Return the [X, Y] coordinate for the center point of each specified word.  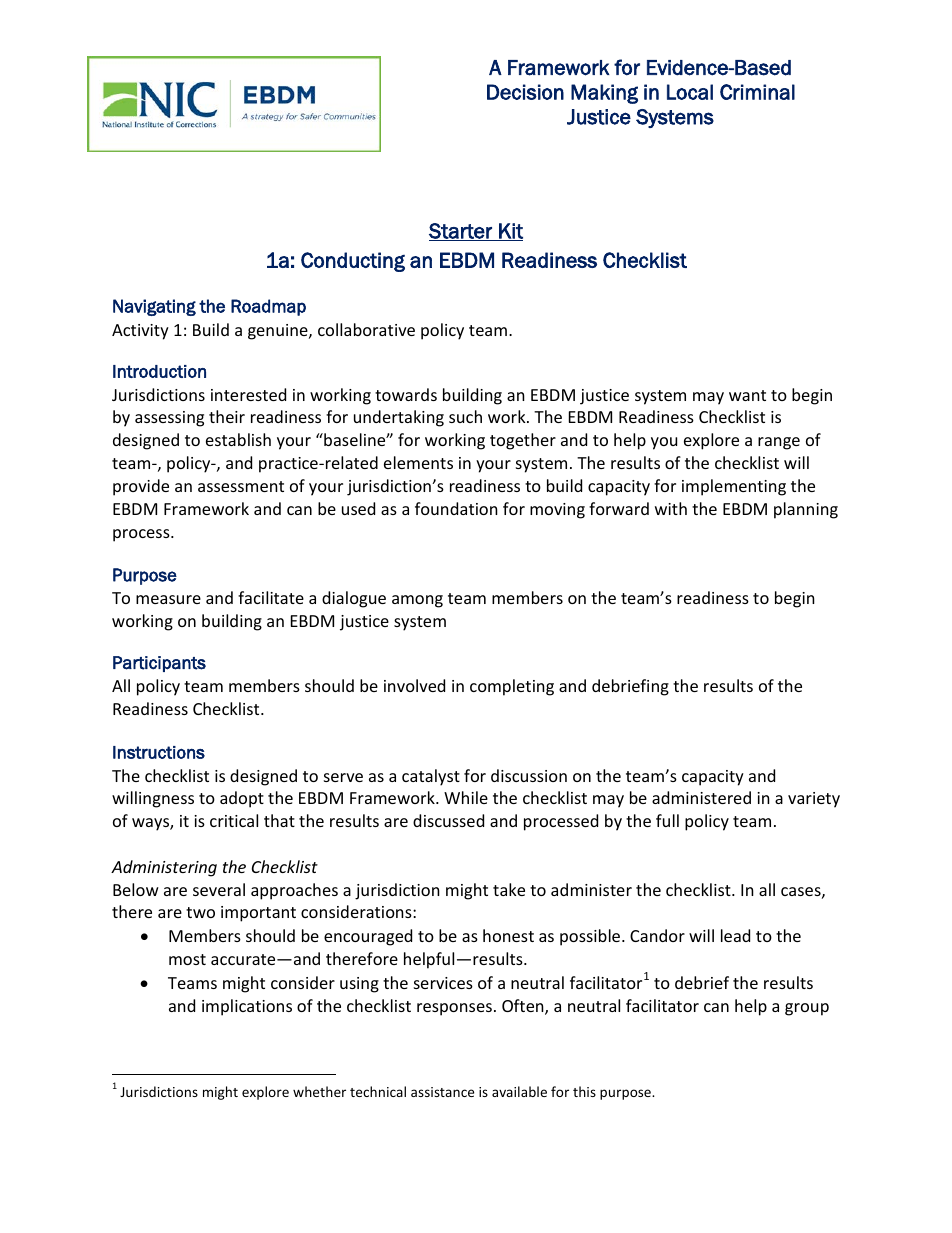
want [747, 395]
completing [512, 687]
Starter [461, 232]
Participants [159, 664]
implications [247, 1007]
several [219, 889]
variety [814, 800]
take [509, 889]
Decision [525, 92]
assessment [241, 486]
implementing [734, 487]
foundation [456, 508]
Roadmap [268, 307]
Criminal [757, 92]
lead [735, 935]
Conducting [353, 262]
